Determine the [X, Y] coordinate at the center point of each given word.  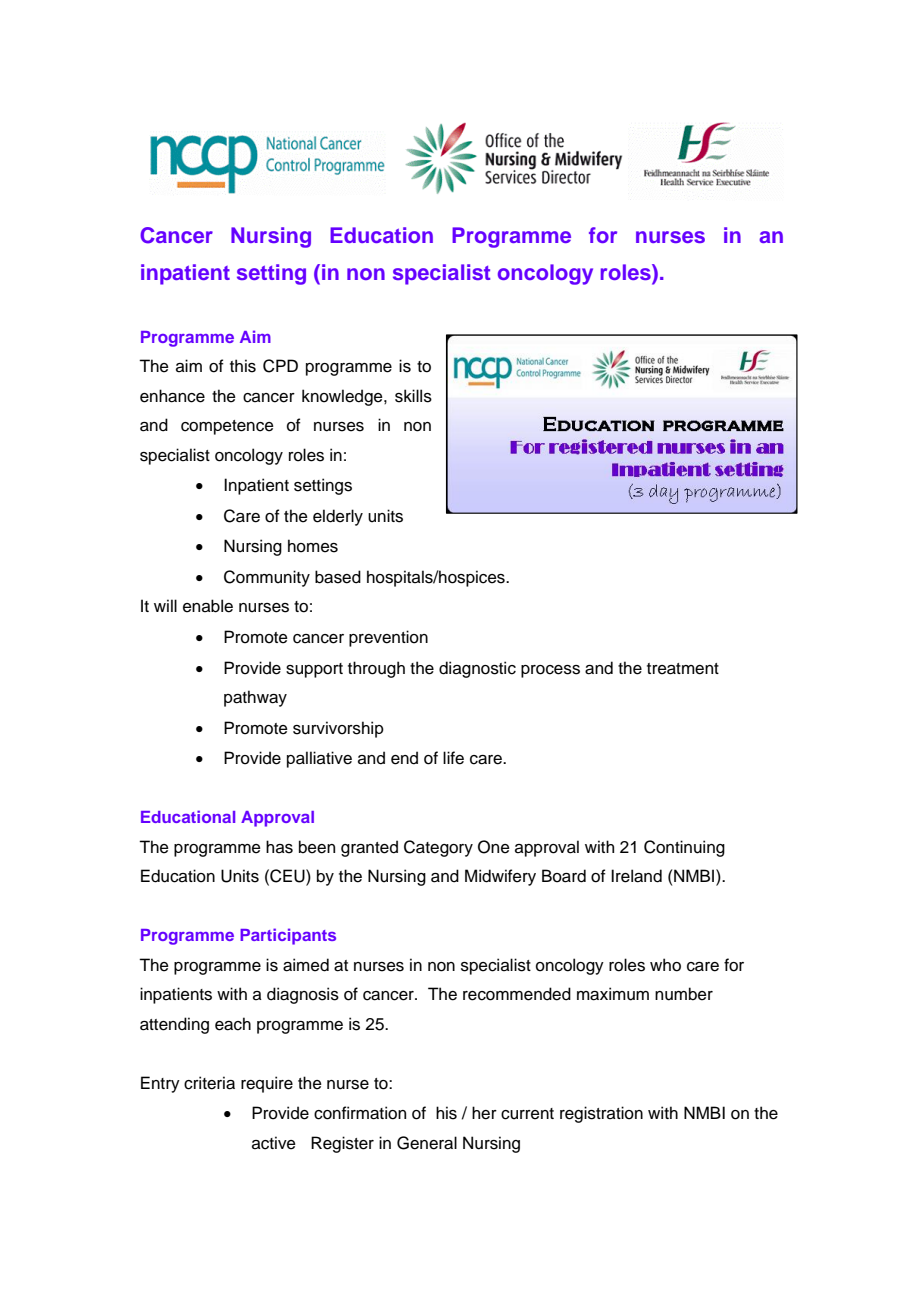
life [453, 758]
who [665, 965]
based [338, 577]
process [550, 671]
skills [413, 396]
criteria [209, 1083]
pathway [255, 698]
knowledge [343, 397]
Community [267, 578]
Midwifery [500, 877]
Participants [288, 936]
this [243, 366]
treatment [683, 669]
